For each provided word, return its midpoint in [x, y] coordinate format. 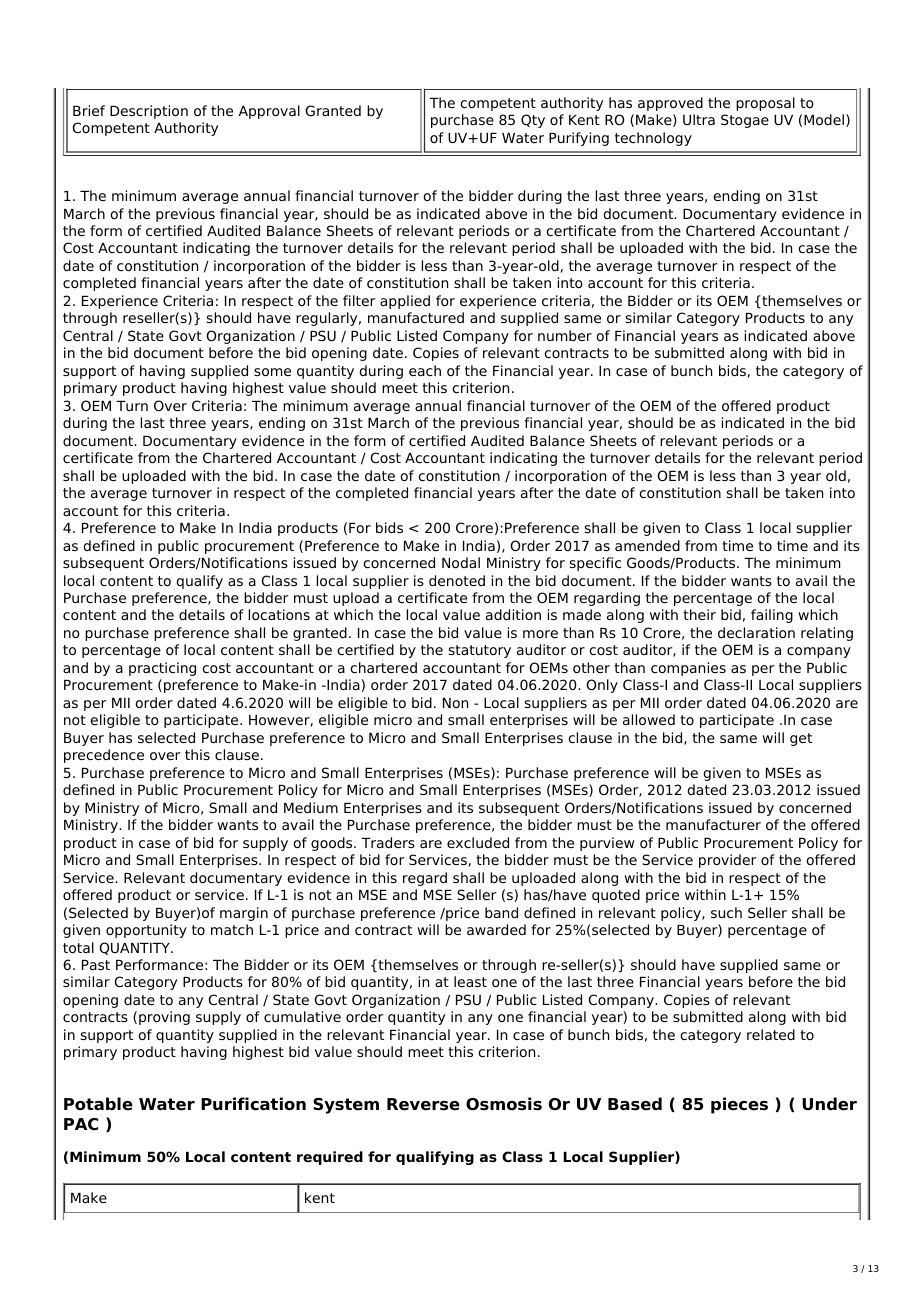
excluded [478, 842]
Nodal [461, 562]
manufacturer [713, 824]
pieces [739, 1105]
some [272, 372]
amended [647, 545]
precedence [104, 756]
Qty [533, 121]
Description [149, 112]
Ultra [699, 119]
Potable [98, 1104]
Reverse [423, 1104]
